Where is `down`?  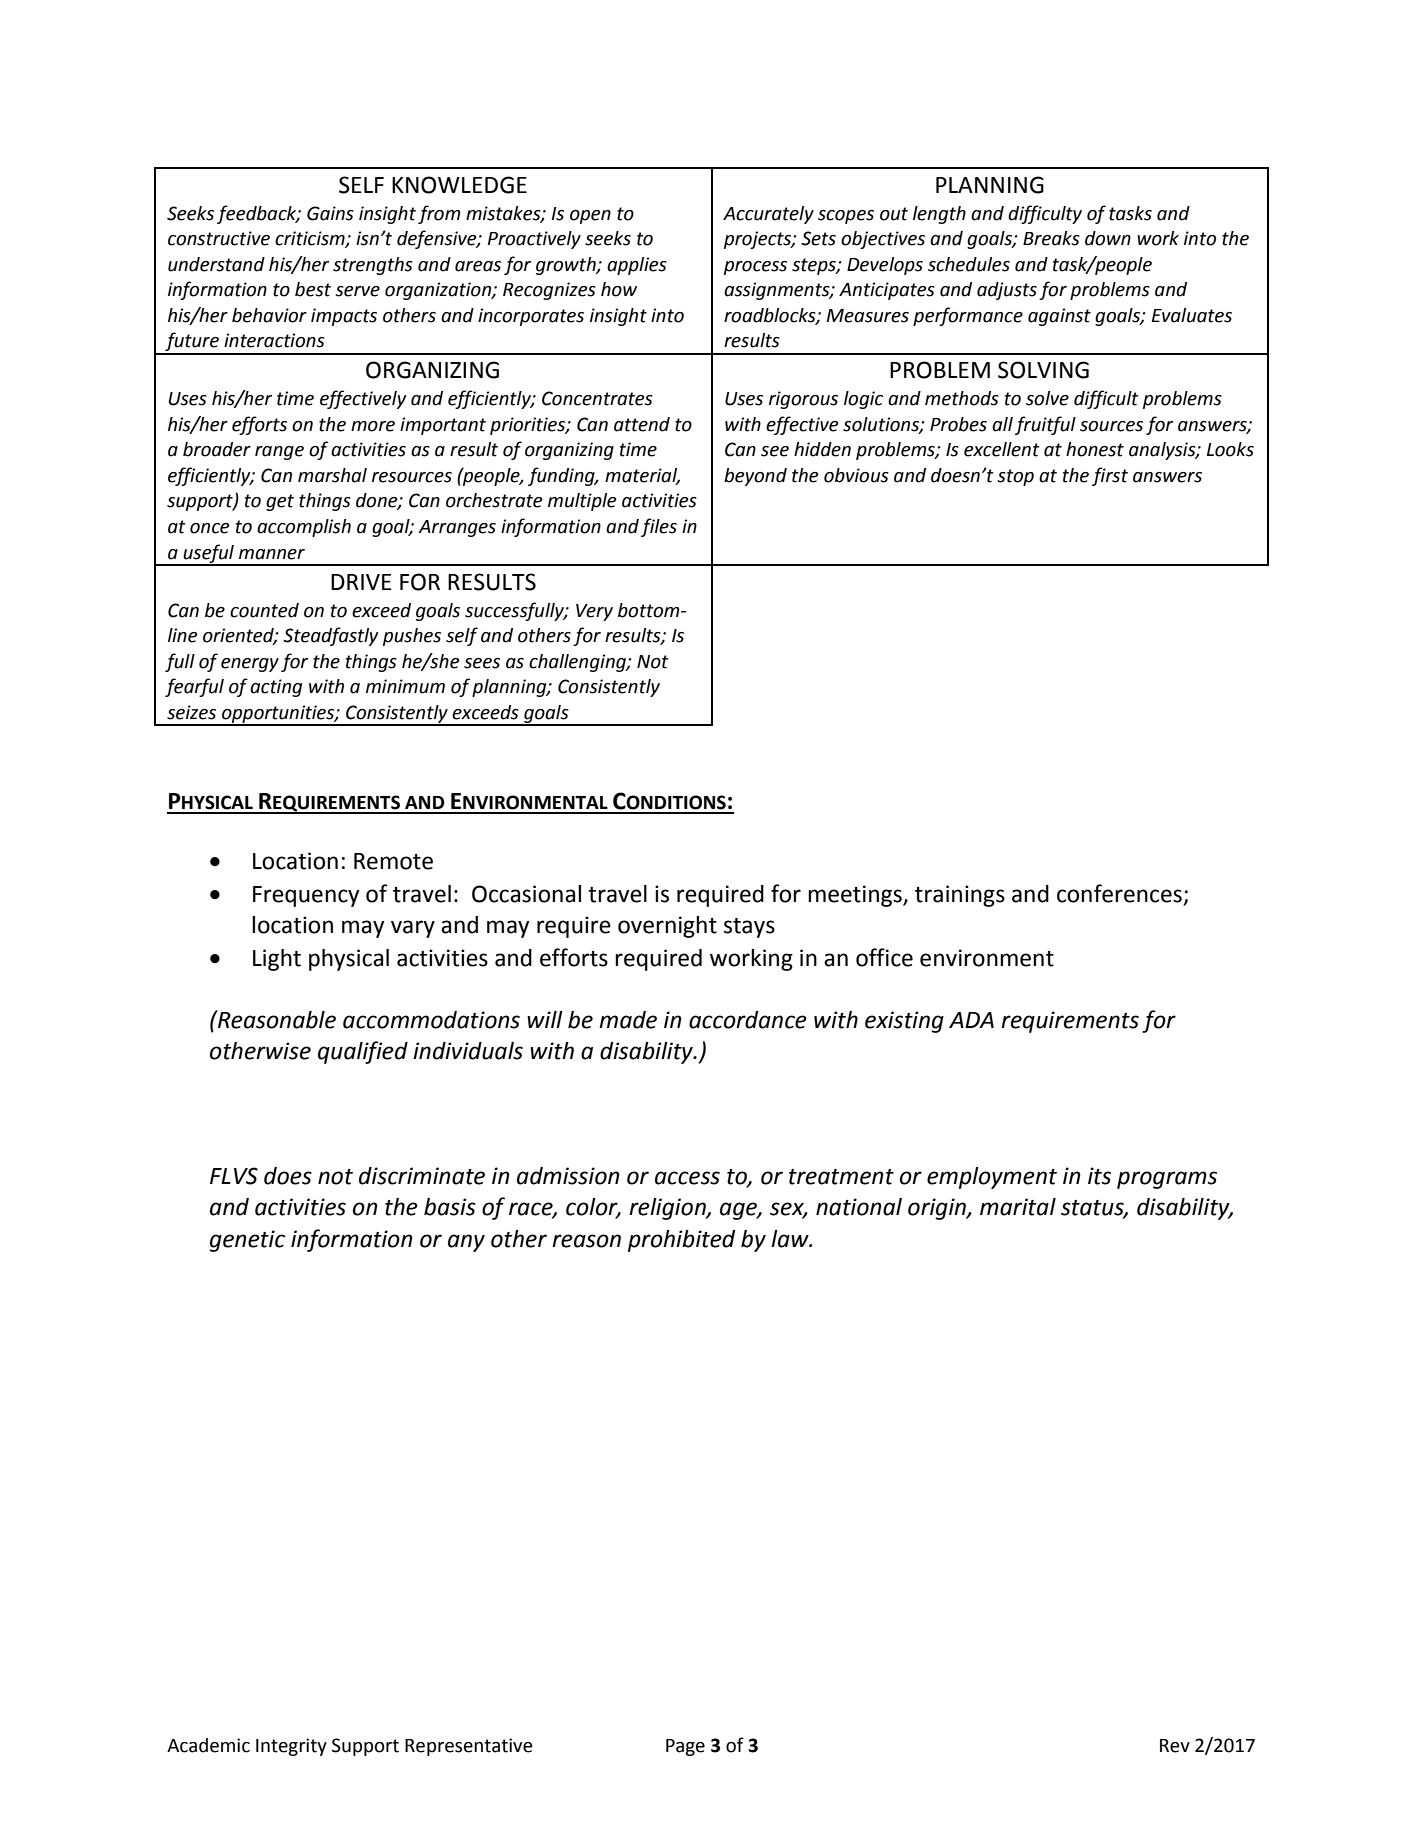
down is located at coordinates (1108, 238).
